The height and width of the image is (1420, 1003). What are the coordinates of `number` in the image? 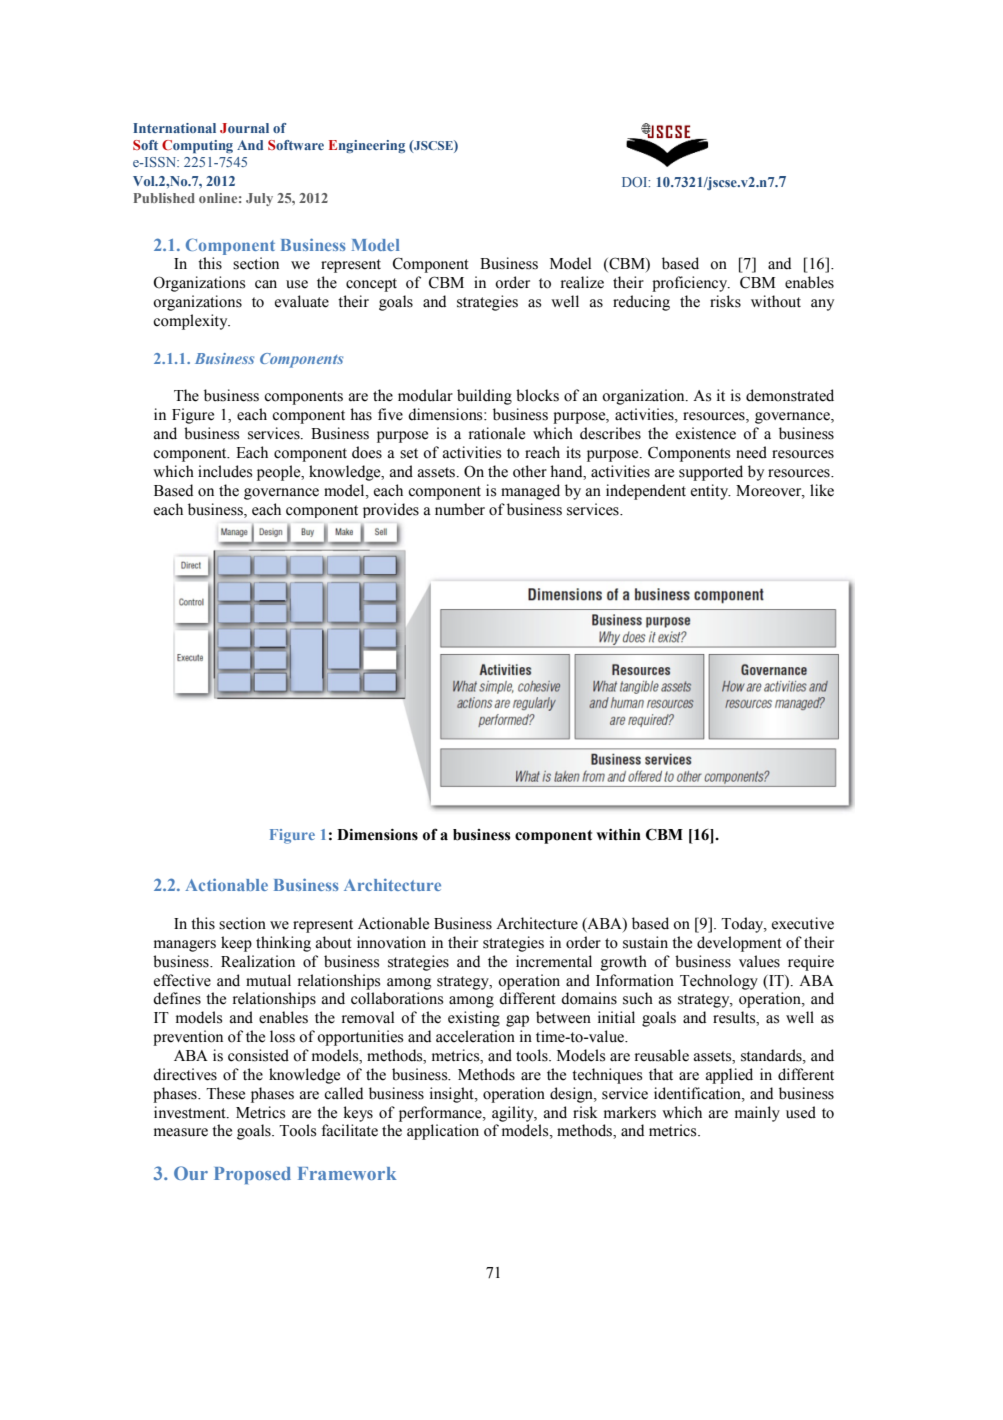 It's located at (460, 509).
